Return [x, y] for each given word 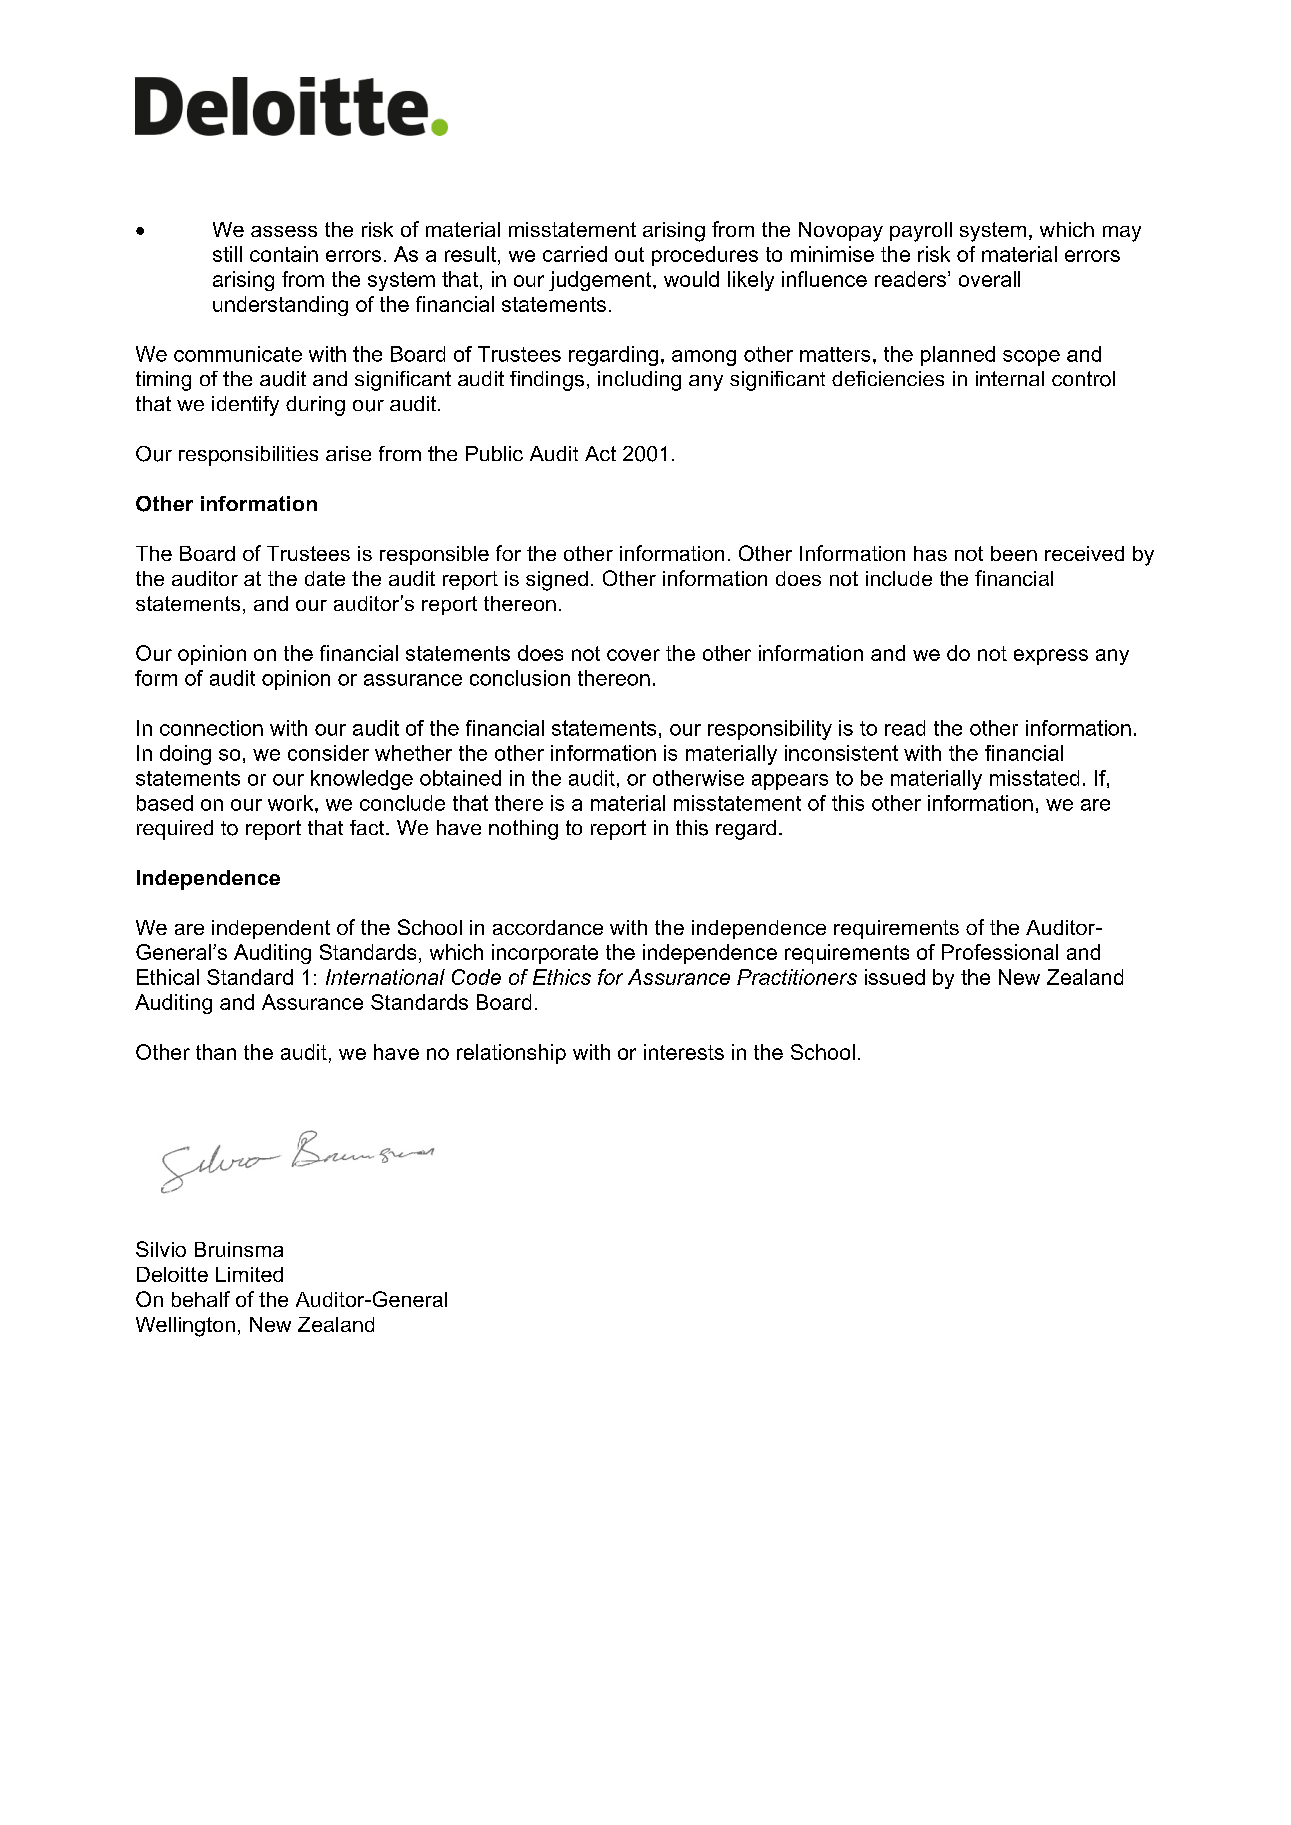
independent [271, 929]
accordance [548, 927]
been [1014, 553]
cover [633, 655]
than [216, 1052]
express [1051, 657]
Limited [249, 1274]
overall [989, 279]
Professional [1000, 952]
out [629, 254]
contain [284, 254]
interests [684, 1052]
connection [211, 728]
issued [895, 977]
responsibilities [248, 456]
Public [494, 453]
